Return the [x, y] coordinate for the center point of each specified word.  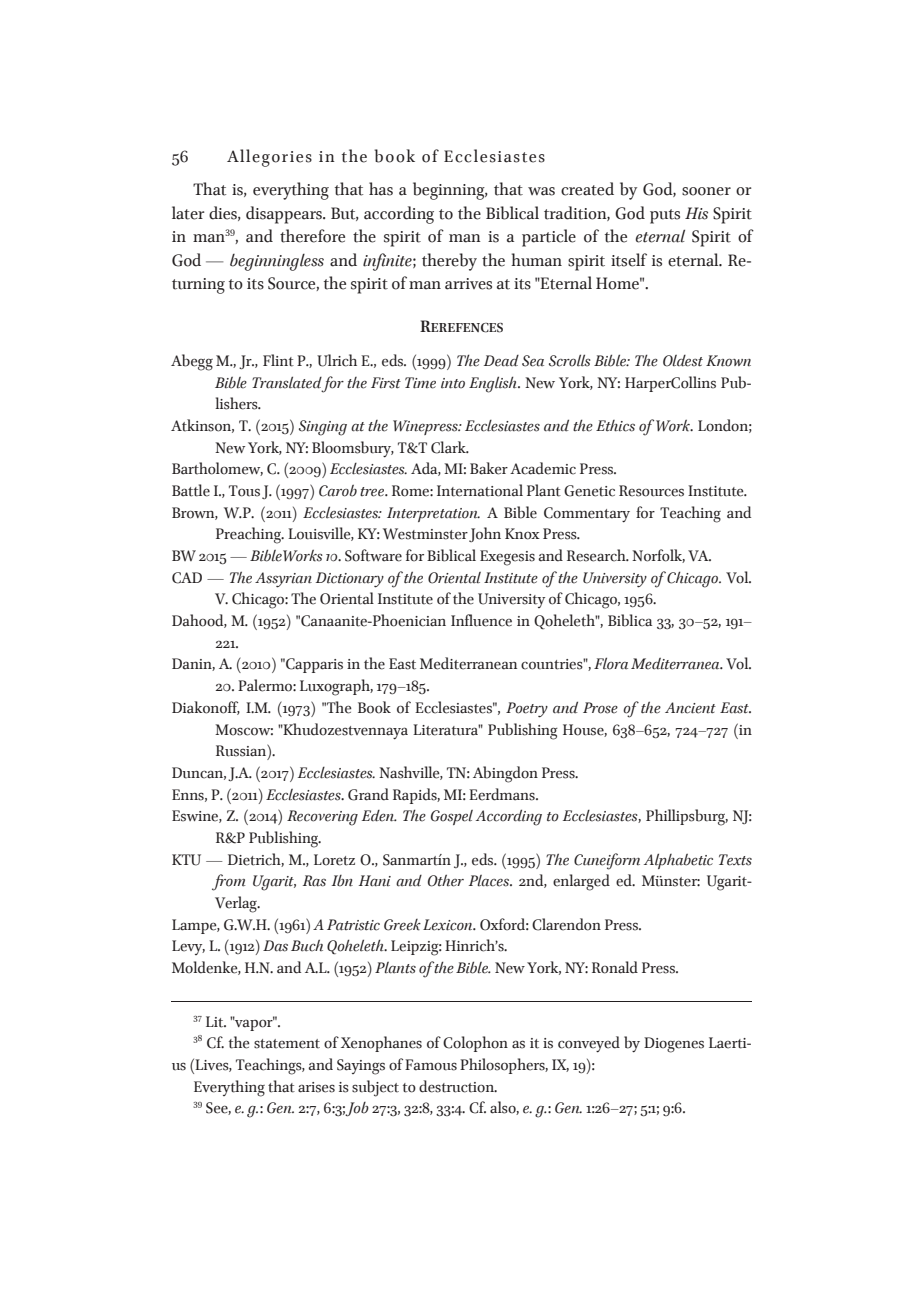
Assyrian [283, 580]
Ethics [615, 426]
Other [446, 880]
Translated [287, 382]
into [453, 383]
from [229, 882]
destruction [457, 1086]
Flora [611, 663]
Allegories [269, 158]
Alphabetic [678, 861]
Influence [481, 620]
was [541, 191]
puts [665, 216]
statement [287, 1044]
